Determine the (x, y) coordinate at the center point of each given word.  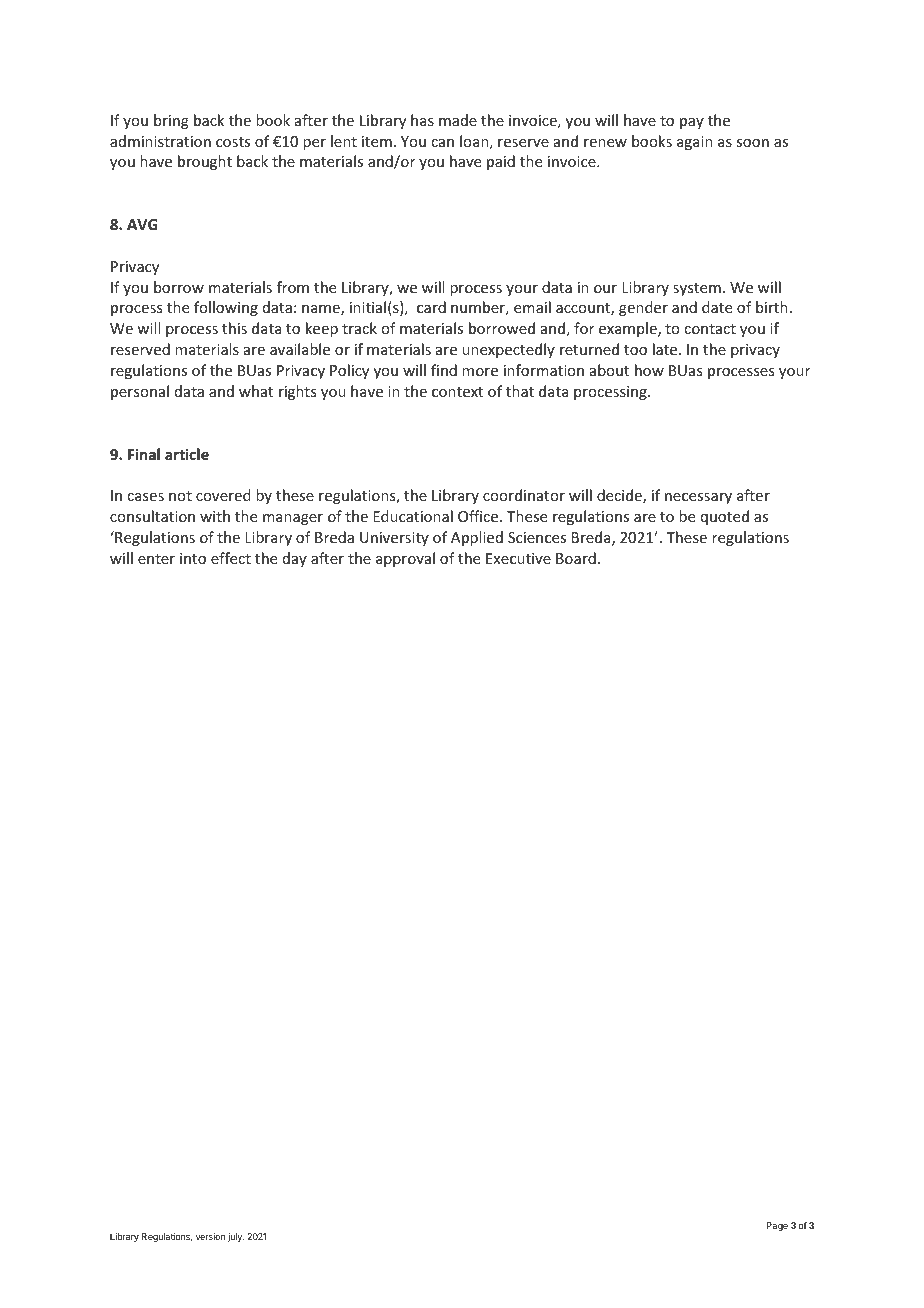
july (236, 1237)
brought (205, 162)
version (210, 1236)
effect (231, 558)
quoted (725, 517)
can (442, 143)
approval (405, 559)
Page (777, 1226)
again (695, 143)
